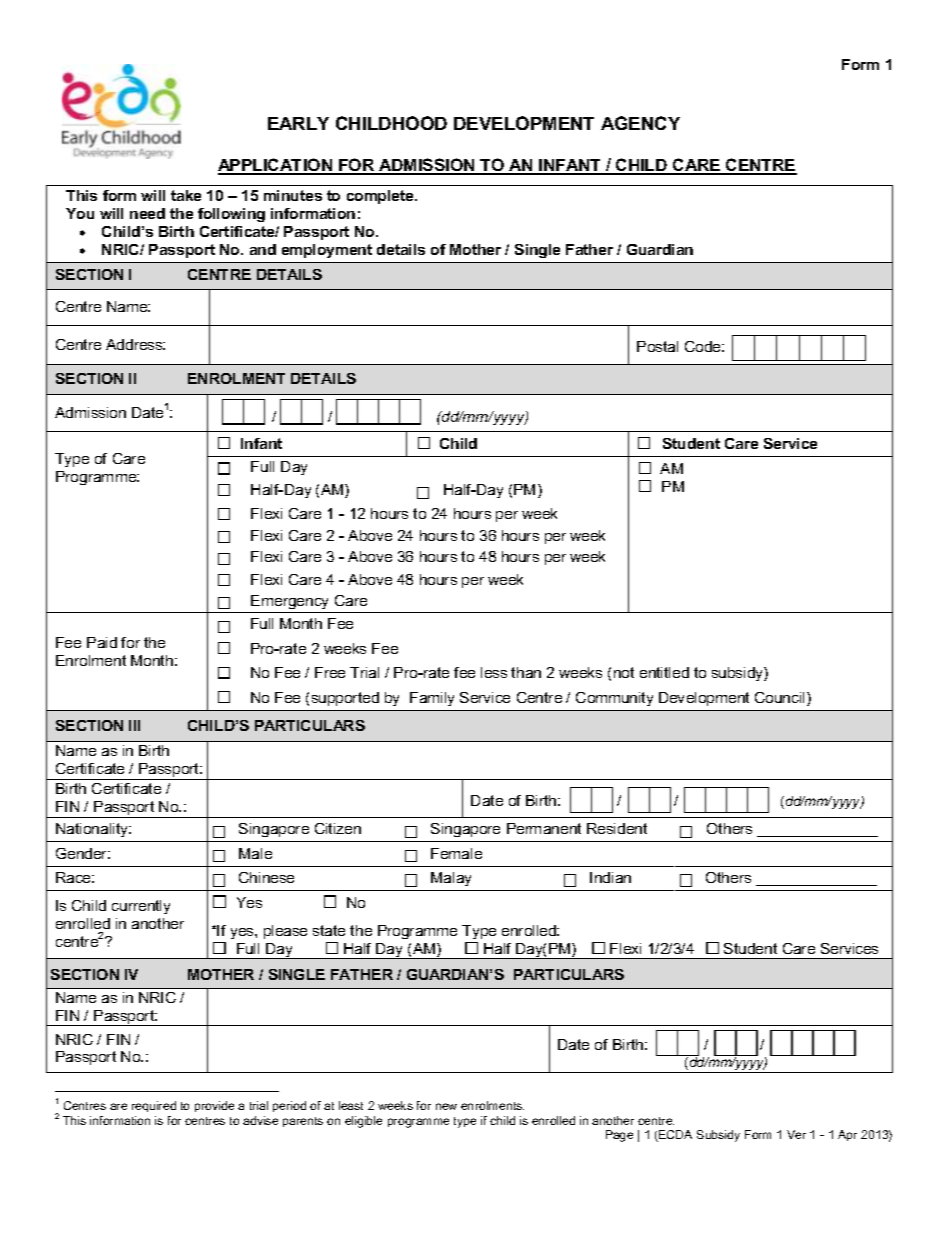  I want to click on required, so click(154, 1106).
